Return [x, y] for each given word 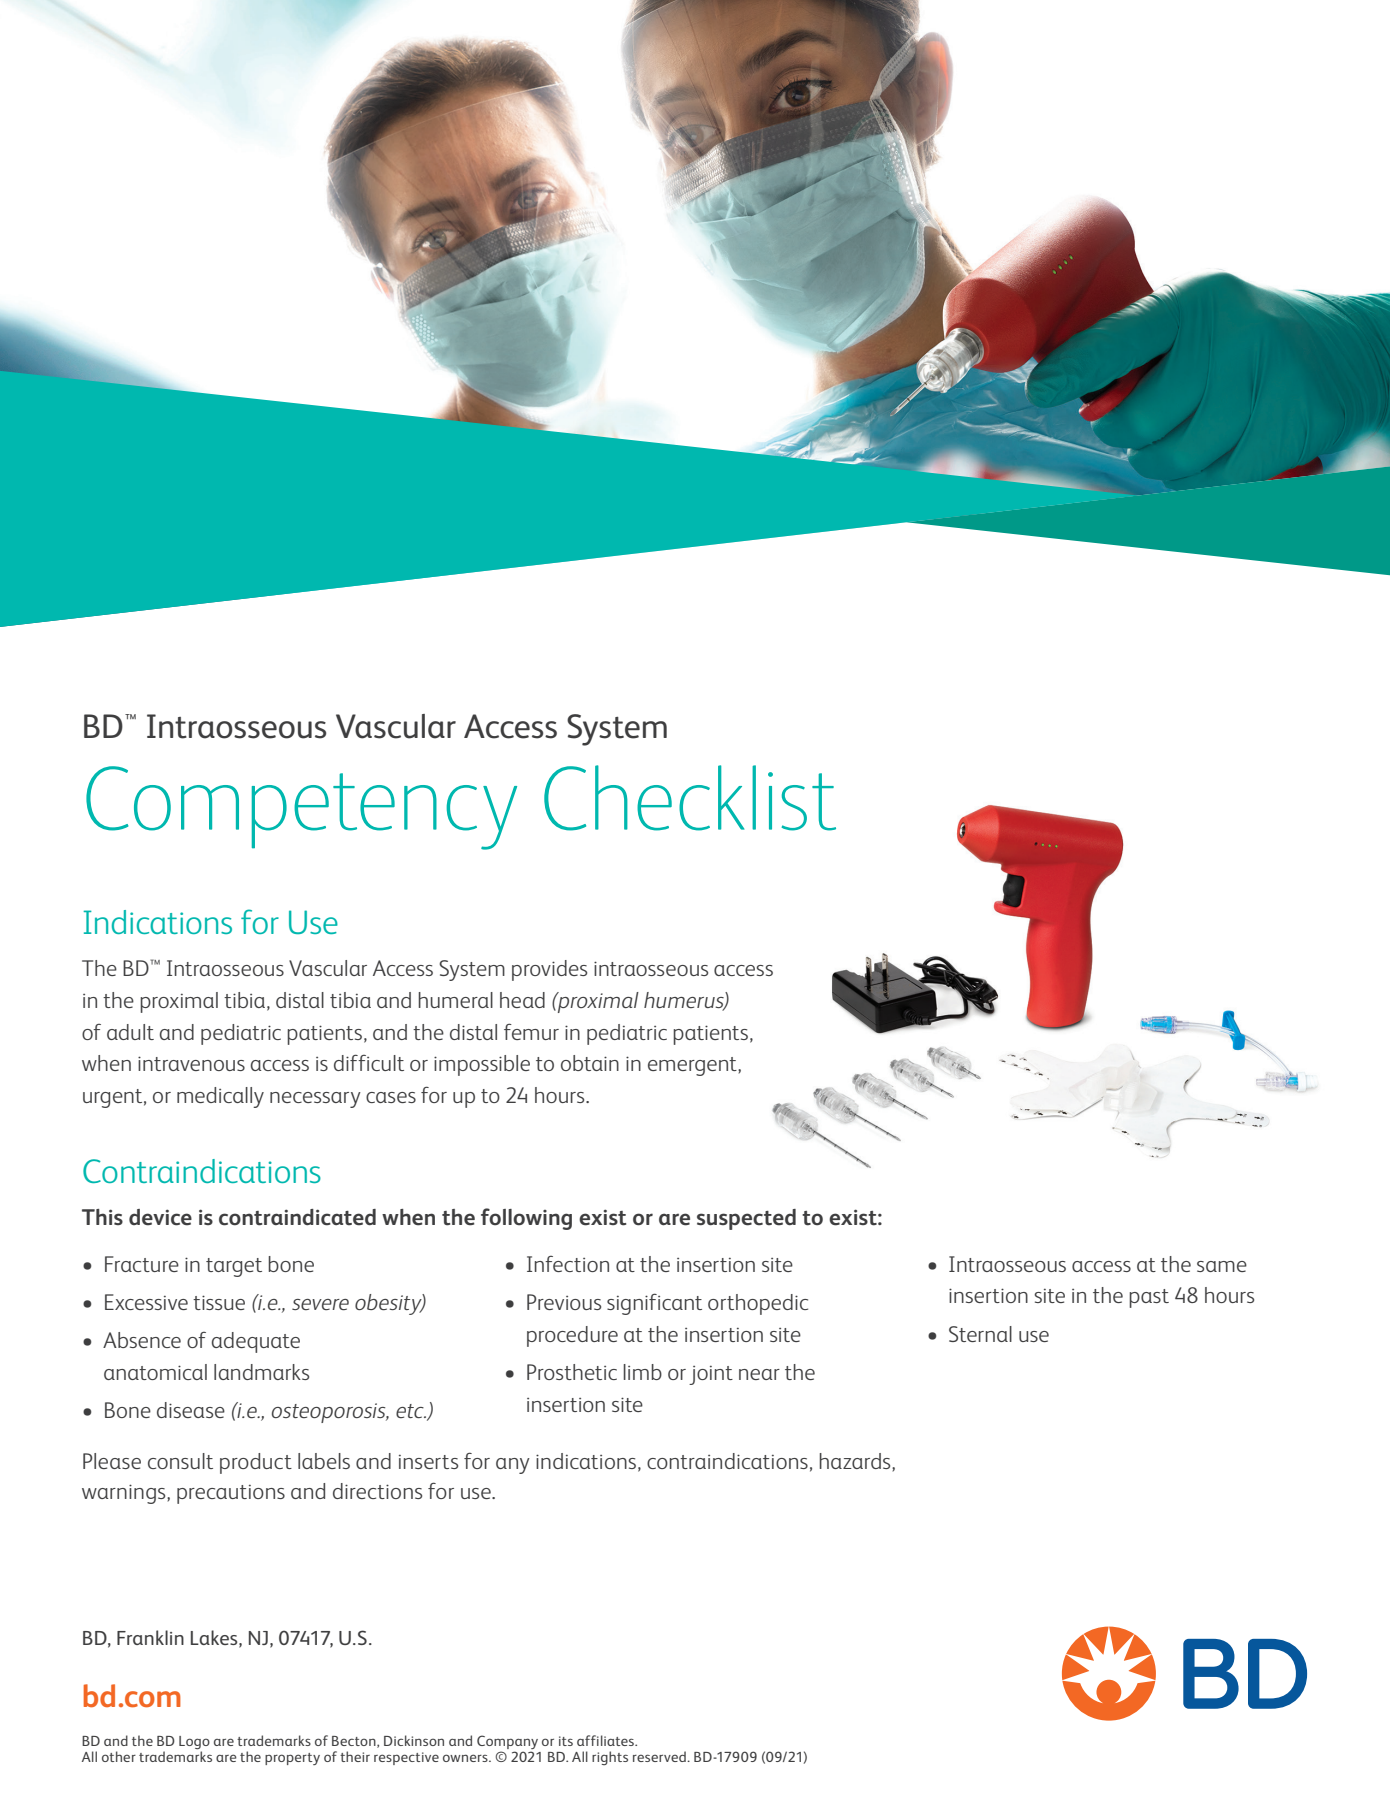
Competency [301, 808]
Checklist [690, 798]
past [1149, 1298]
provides [549, 970]
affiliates [606, 1740]
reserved [660, 1756]
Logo [194, 1742]
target [234, 1267]
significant [654, 1304]
